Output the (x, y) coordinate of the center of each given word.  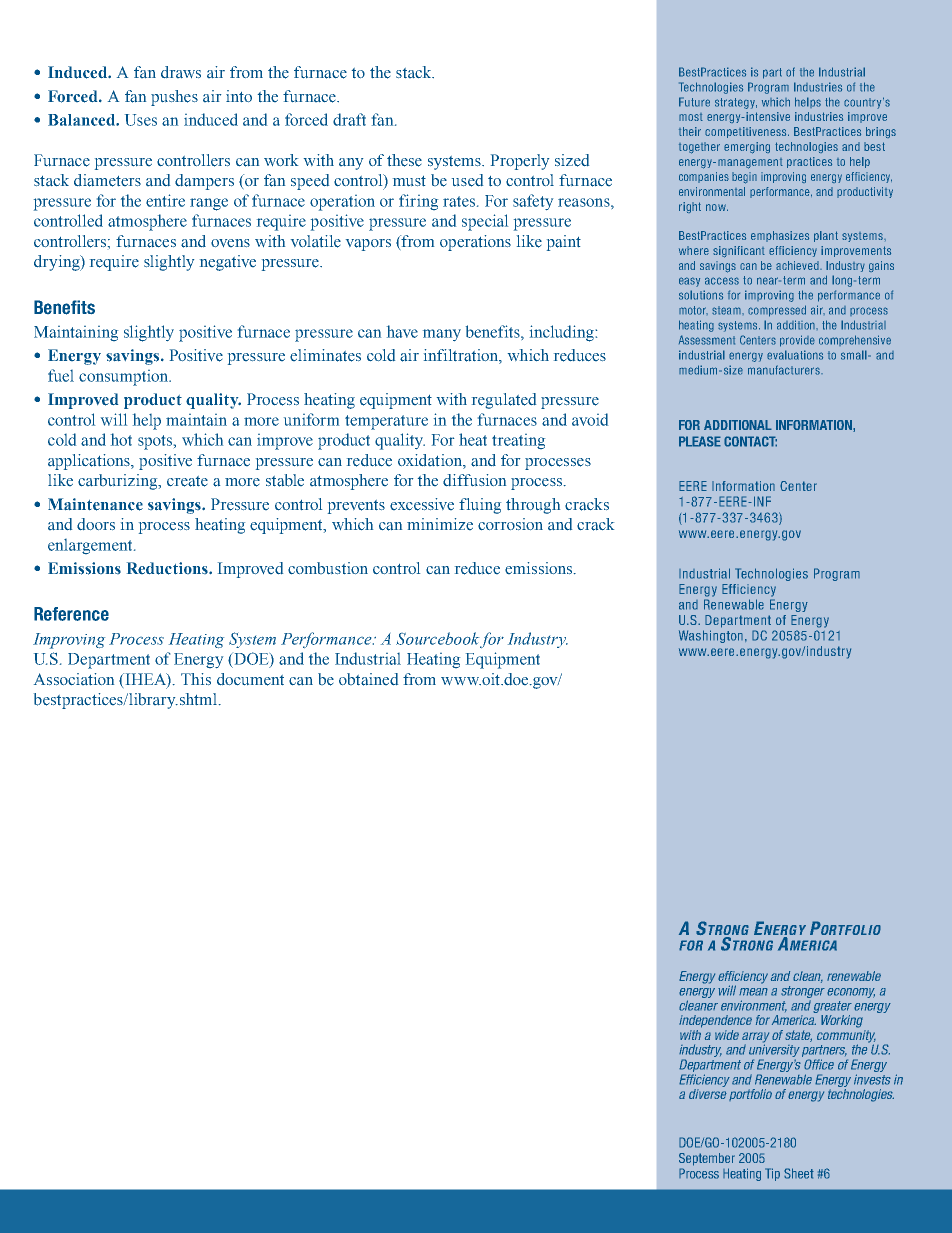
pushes (174, 98)
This (196, 679)
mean (753, 992)
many (442, 335)
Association (74, 679)
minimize (440, 524)
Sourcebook (437, 638)
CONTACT (750, 441)
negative (228, 263)
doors (96, 524)
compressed (777, 311)
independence (715, 1021)
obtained (368, 679)
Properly (520, 162)
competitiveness (747, 132)
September (707, 1159)
